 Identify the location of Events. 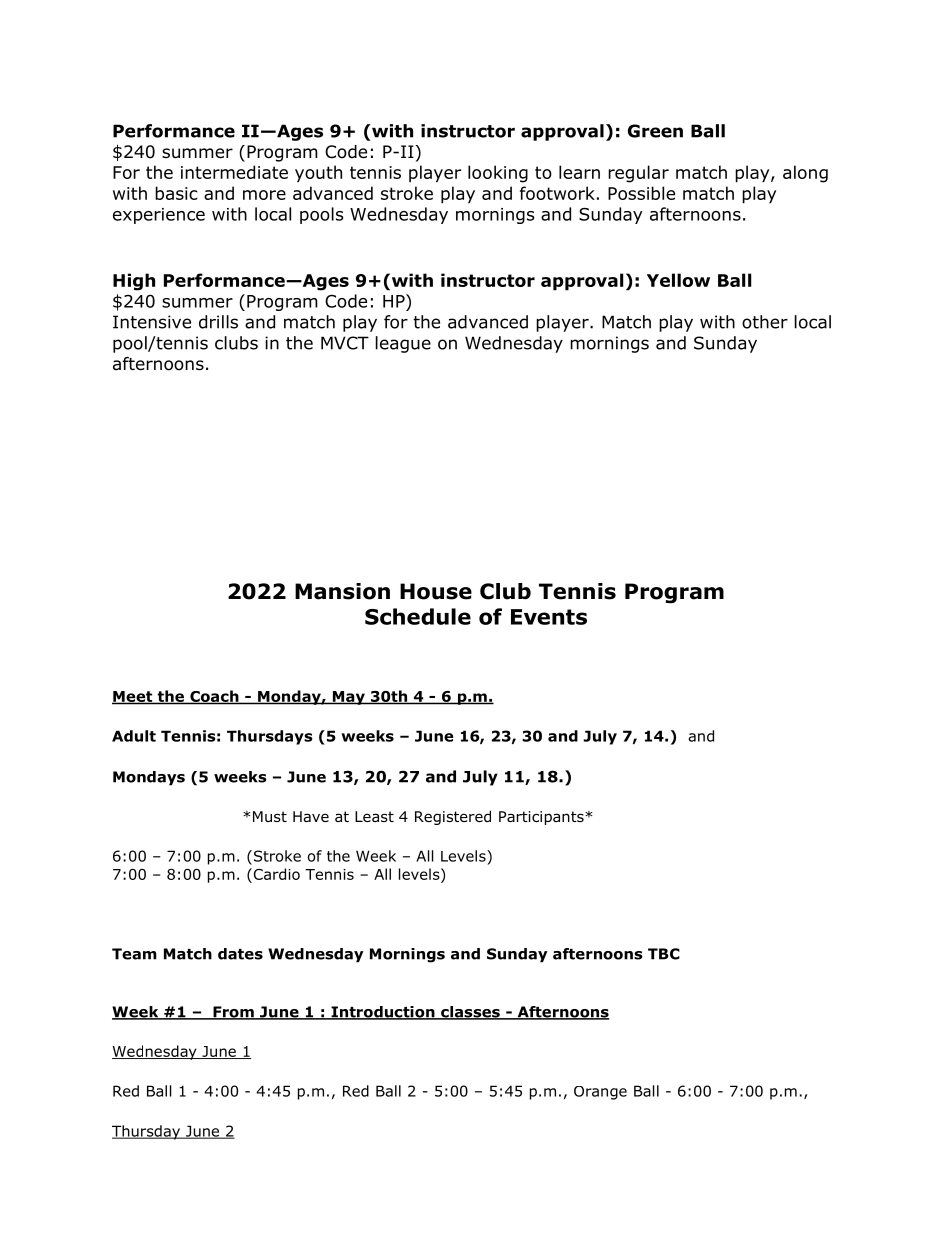
(549, 617).
